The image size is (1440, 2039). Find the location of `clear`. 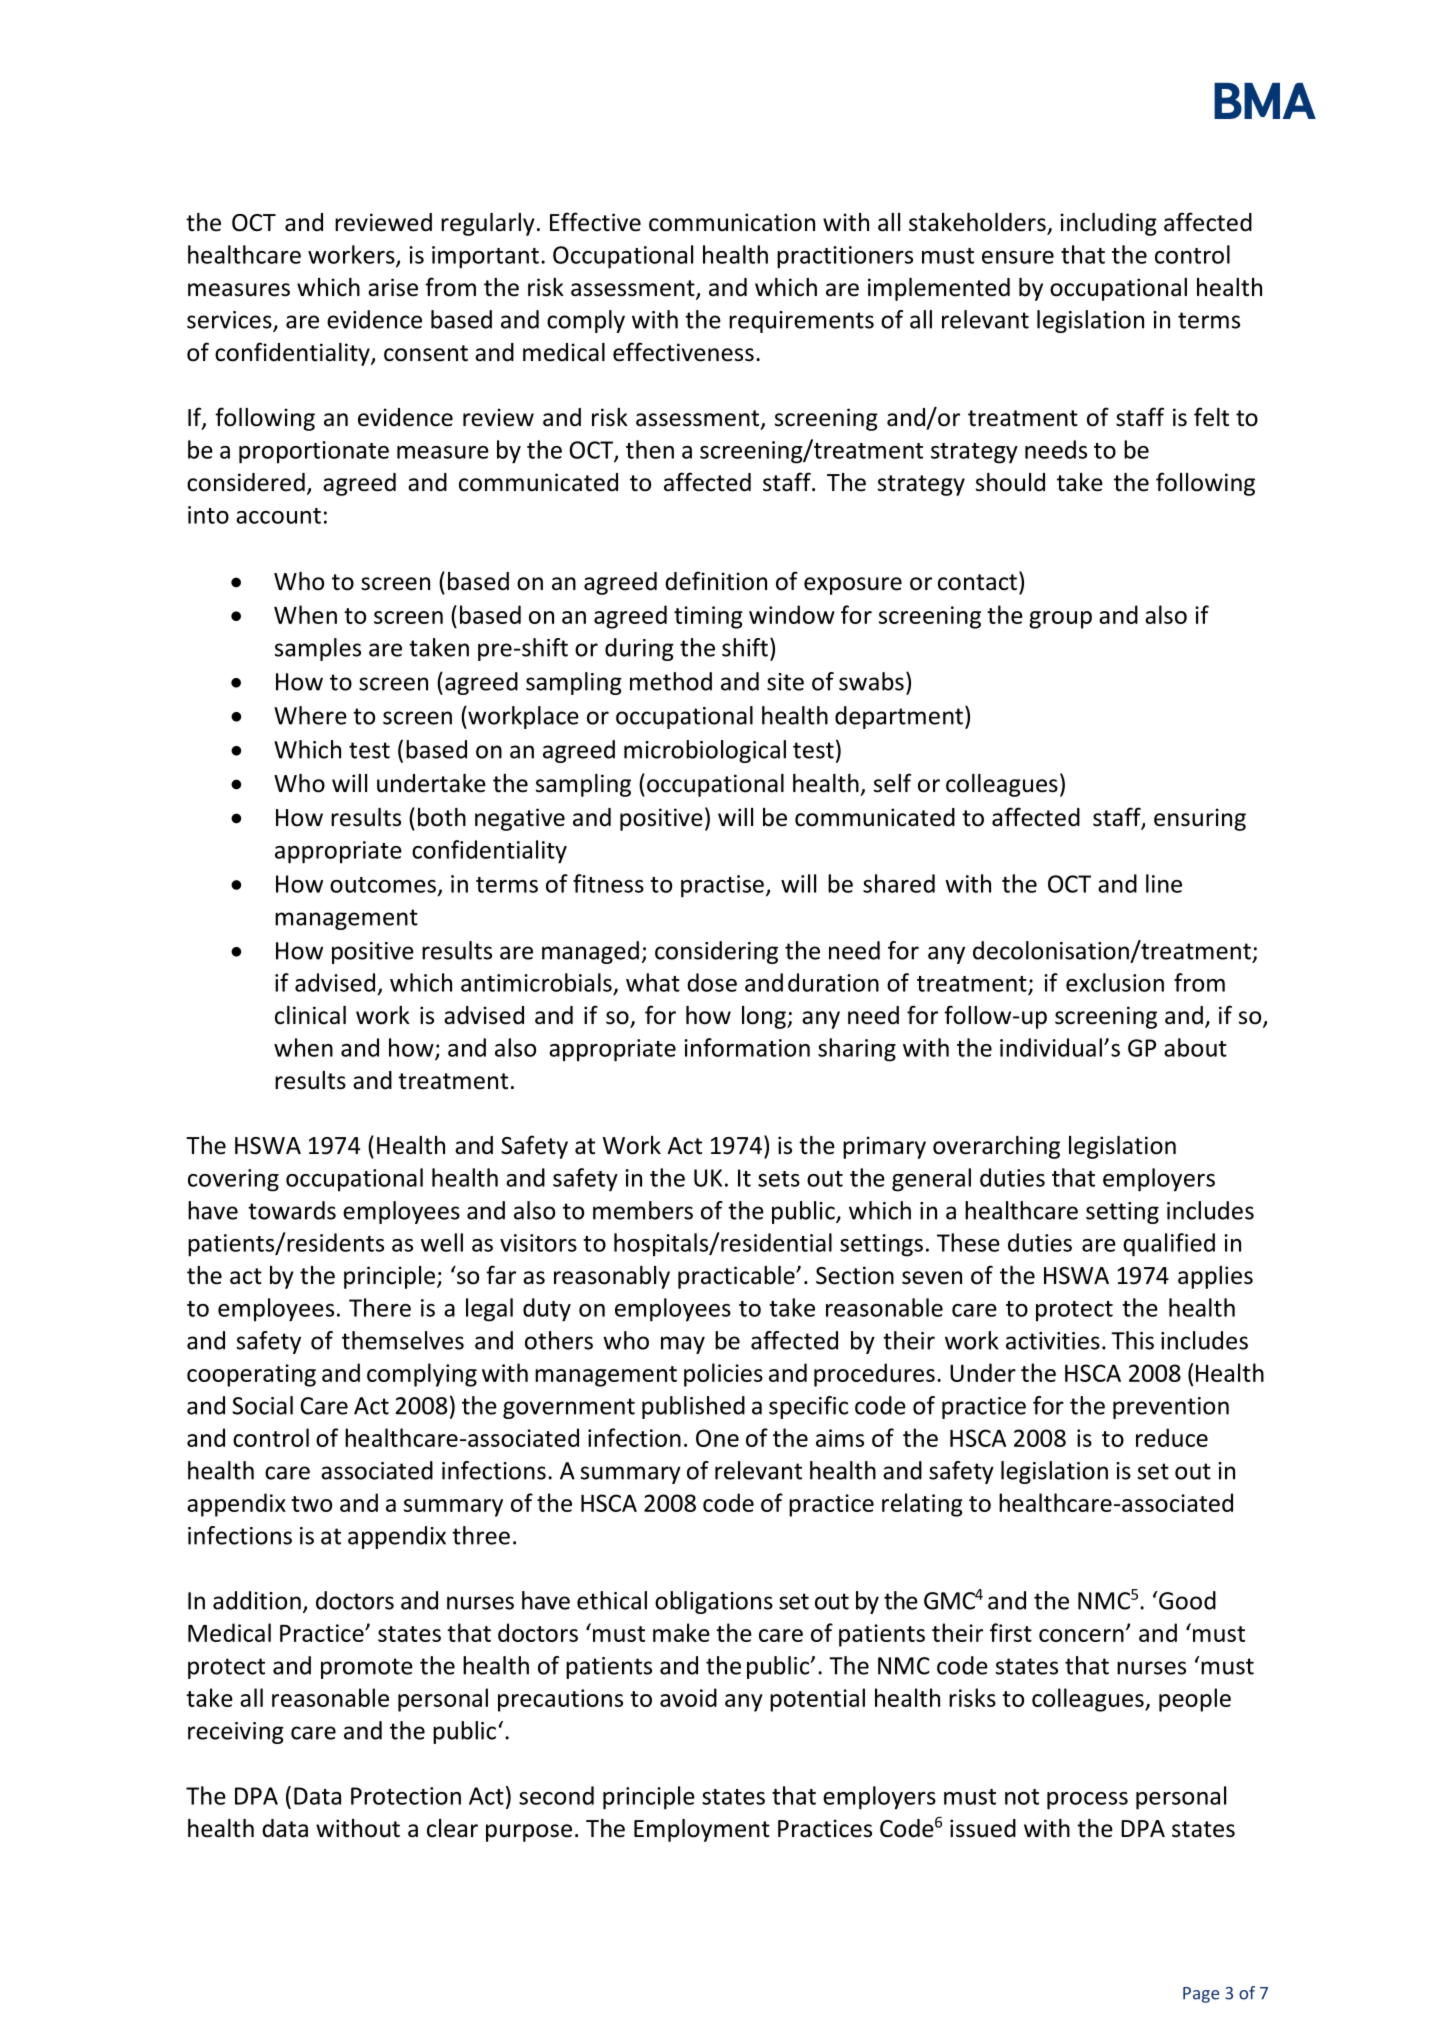

clear is located at coordinates (452, 1828).
